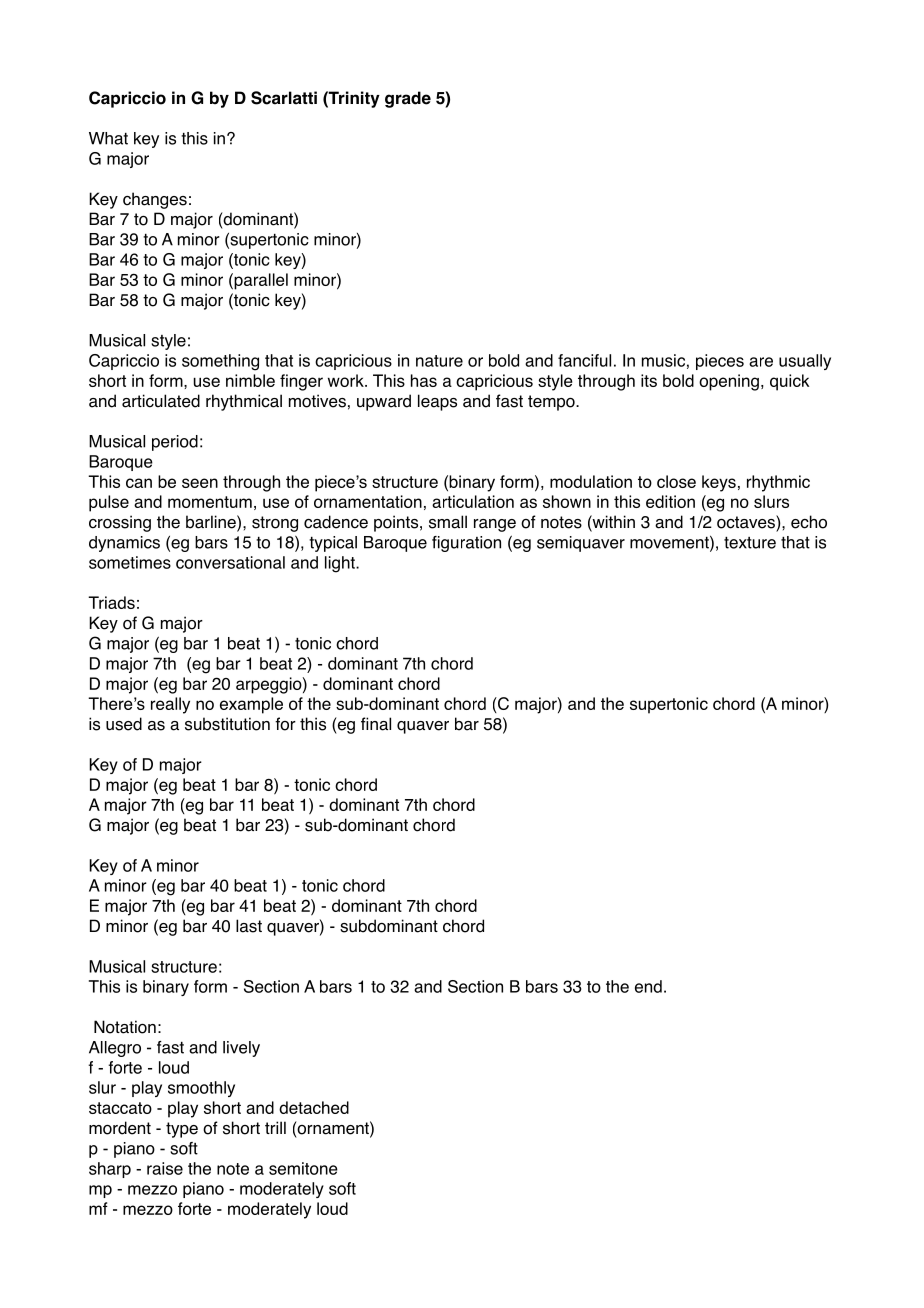 The height and width of the screenshot is (1308, 924). I want to click on nature, so click(439, 361).
